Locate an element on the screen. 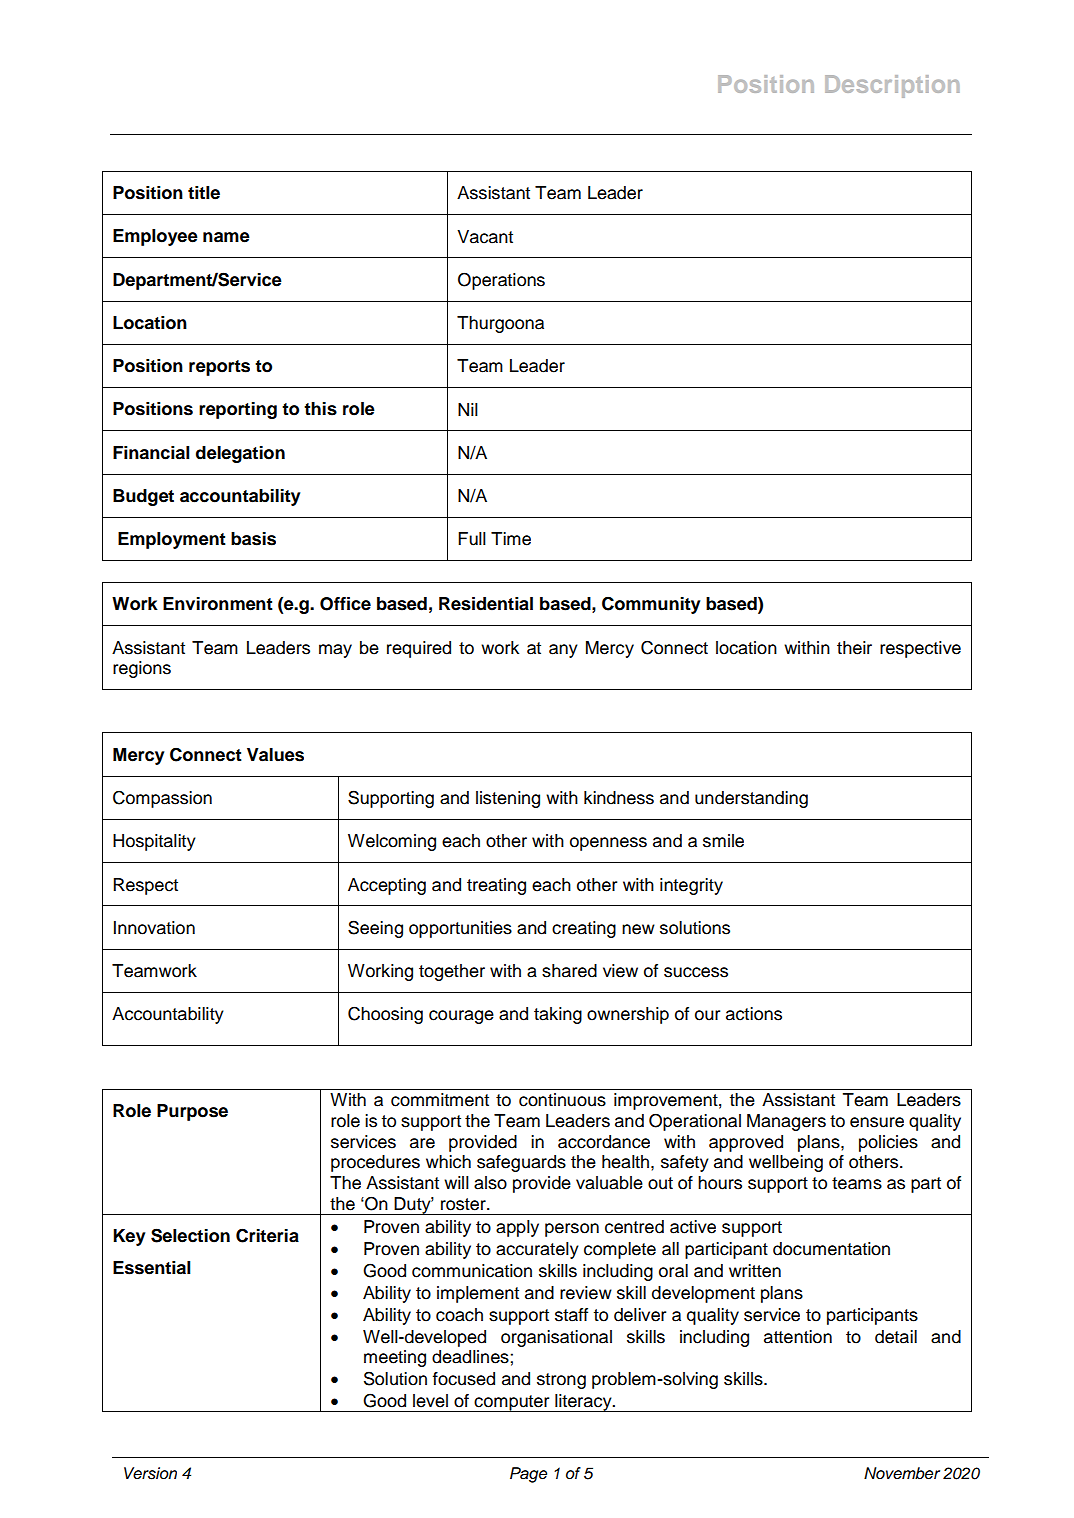 The width and height of the screenshot is (1074, 1518). Description is located at coordinates (892, 86).
